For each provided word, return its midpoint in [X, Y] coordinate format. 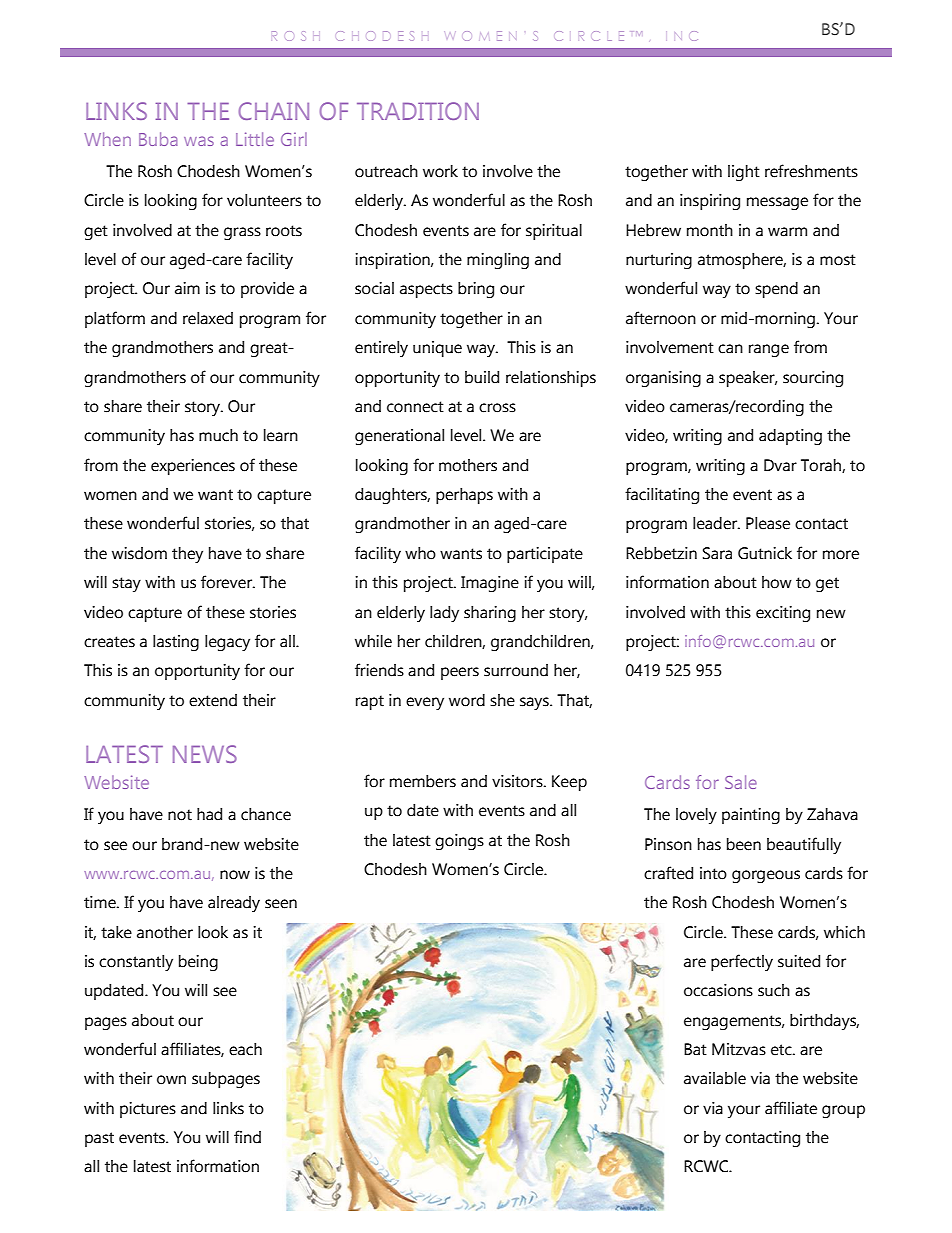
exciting [783, 614]
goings [459, 842]
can [730, 349]
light [744, 173]
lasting [176, 643]
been [744, 844]
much [218, 435]
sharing [490, 614]
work [440, 171]
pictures [148, 1110]
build [482, 377]
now [235, 875]
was [199, 141]
